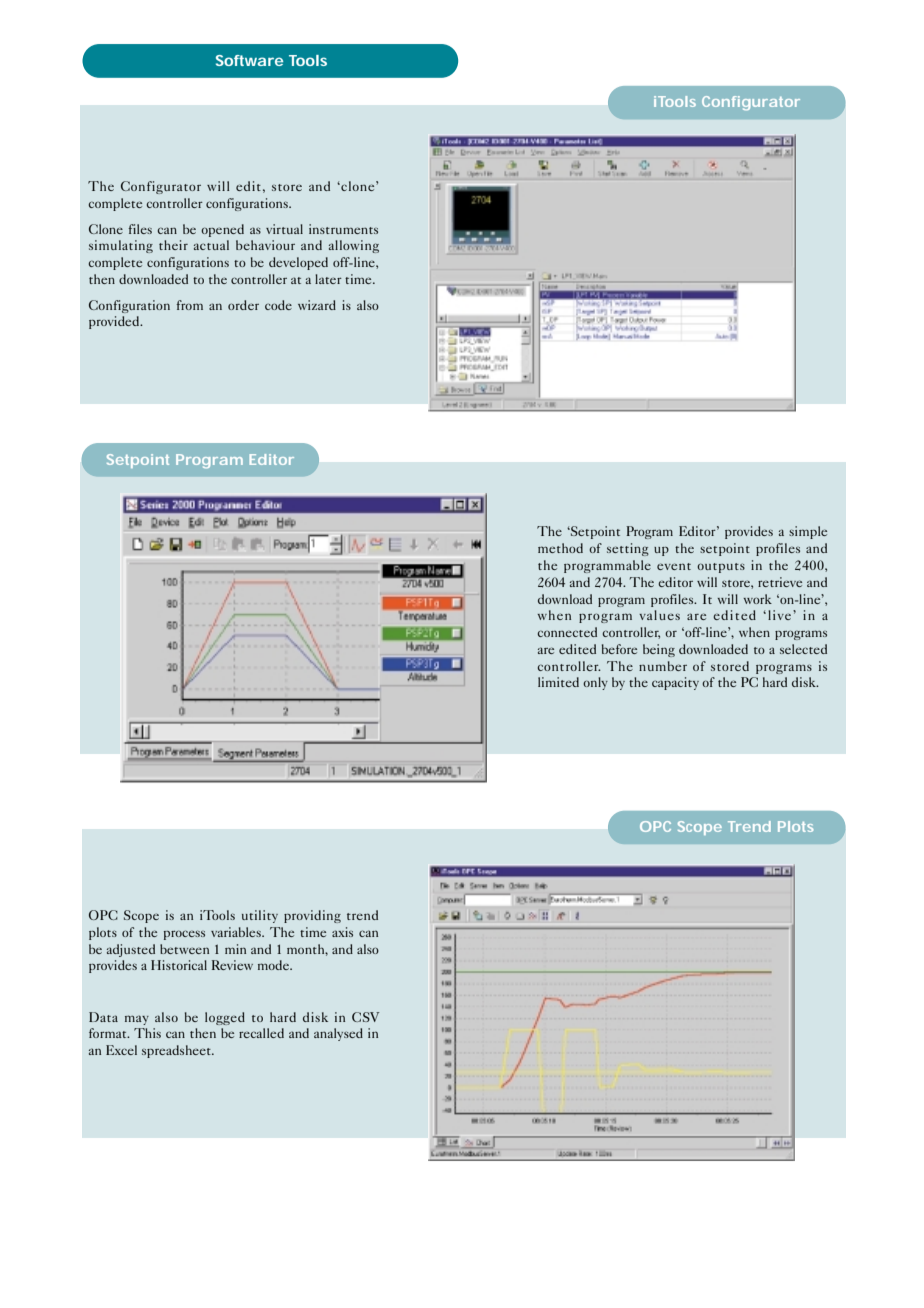  I want to click on instruments, so click(343, 229).
